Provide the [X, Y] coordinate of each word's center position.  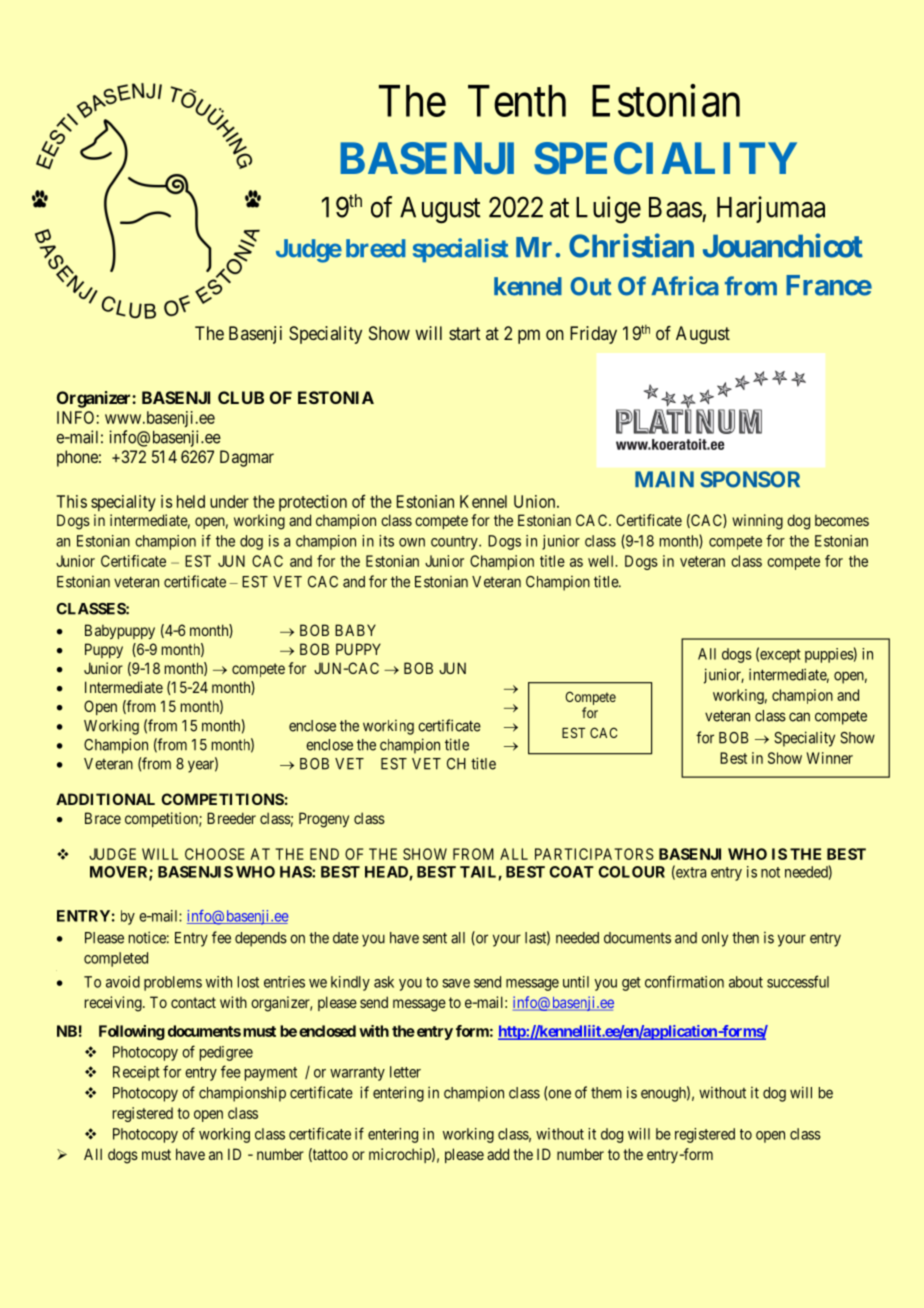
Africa [685, 286]
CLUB [241, 397]
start [465, 333]
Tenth [517, 101]
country [455, 543]
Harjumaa [771, 209]
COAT [571, 872]
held [191, 501]
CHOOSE [215, 854]
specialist [460, 250]
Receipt [136, 1073]
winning [757, 522]
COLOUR [631, 872]
